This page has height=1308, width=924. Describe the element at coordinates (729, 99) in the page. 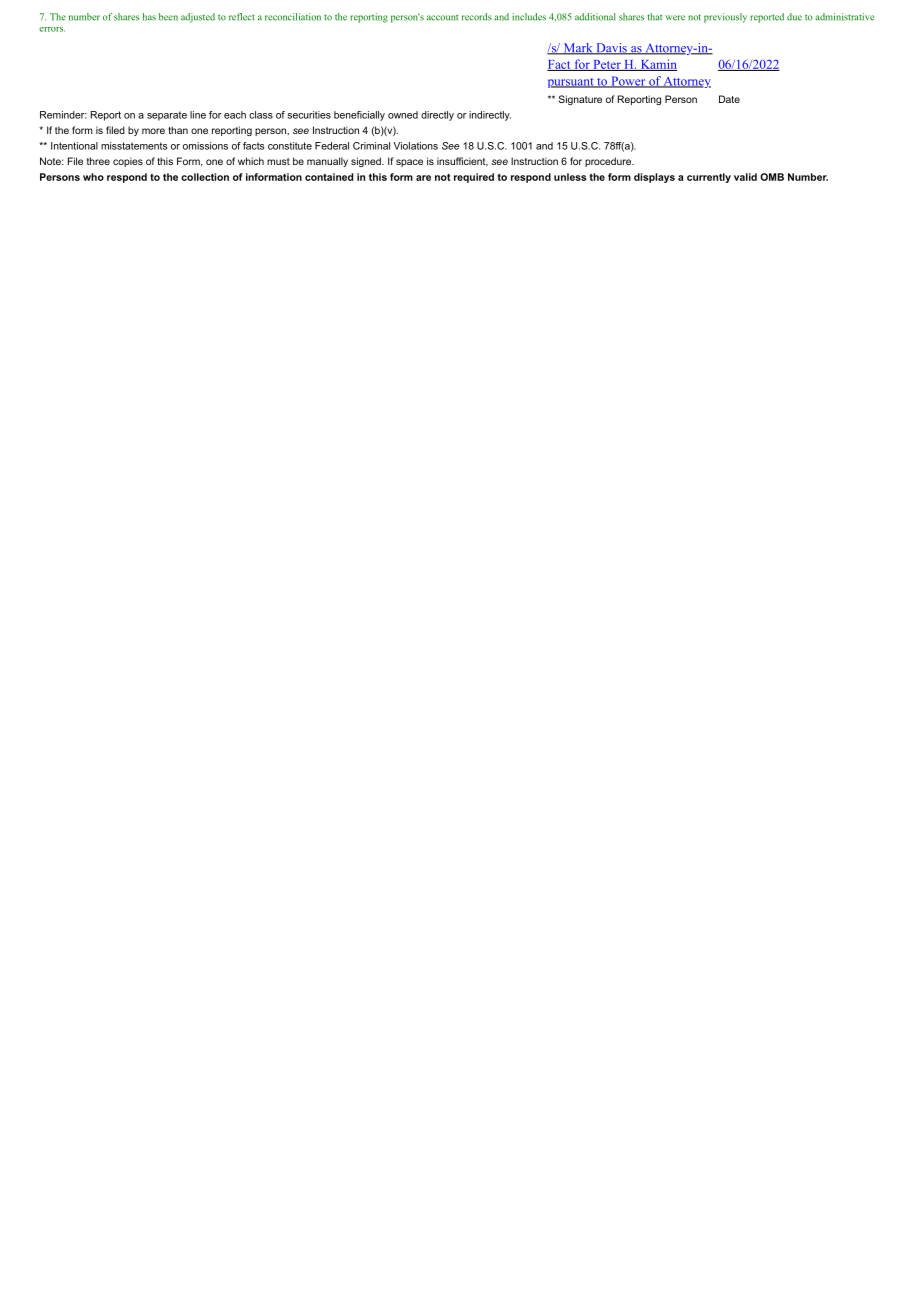

I see `Date` at that location.
